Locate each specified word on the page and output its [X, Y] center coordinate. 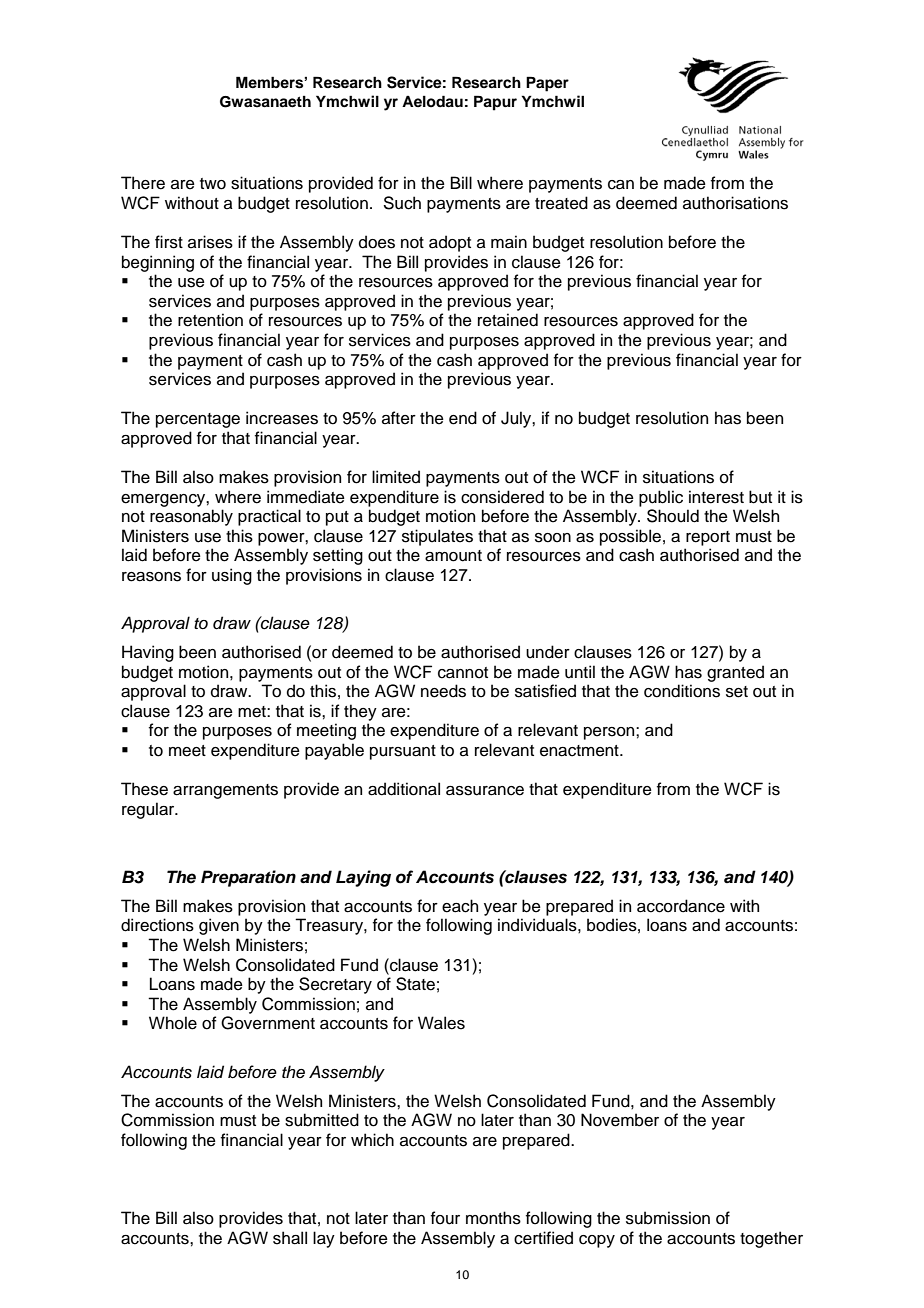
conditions [682, 691]
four [445, 1218]
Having [148, 653]
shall [290, 1238]
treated [561, 203]
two [213, 184]
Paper [547, 84]
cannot [463, 673]
